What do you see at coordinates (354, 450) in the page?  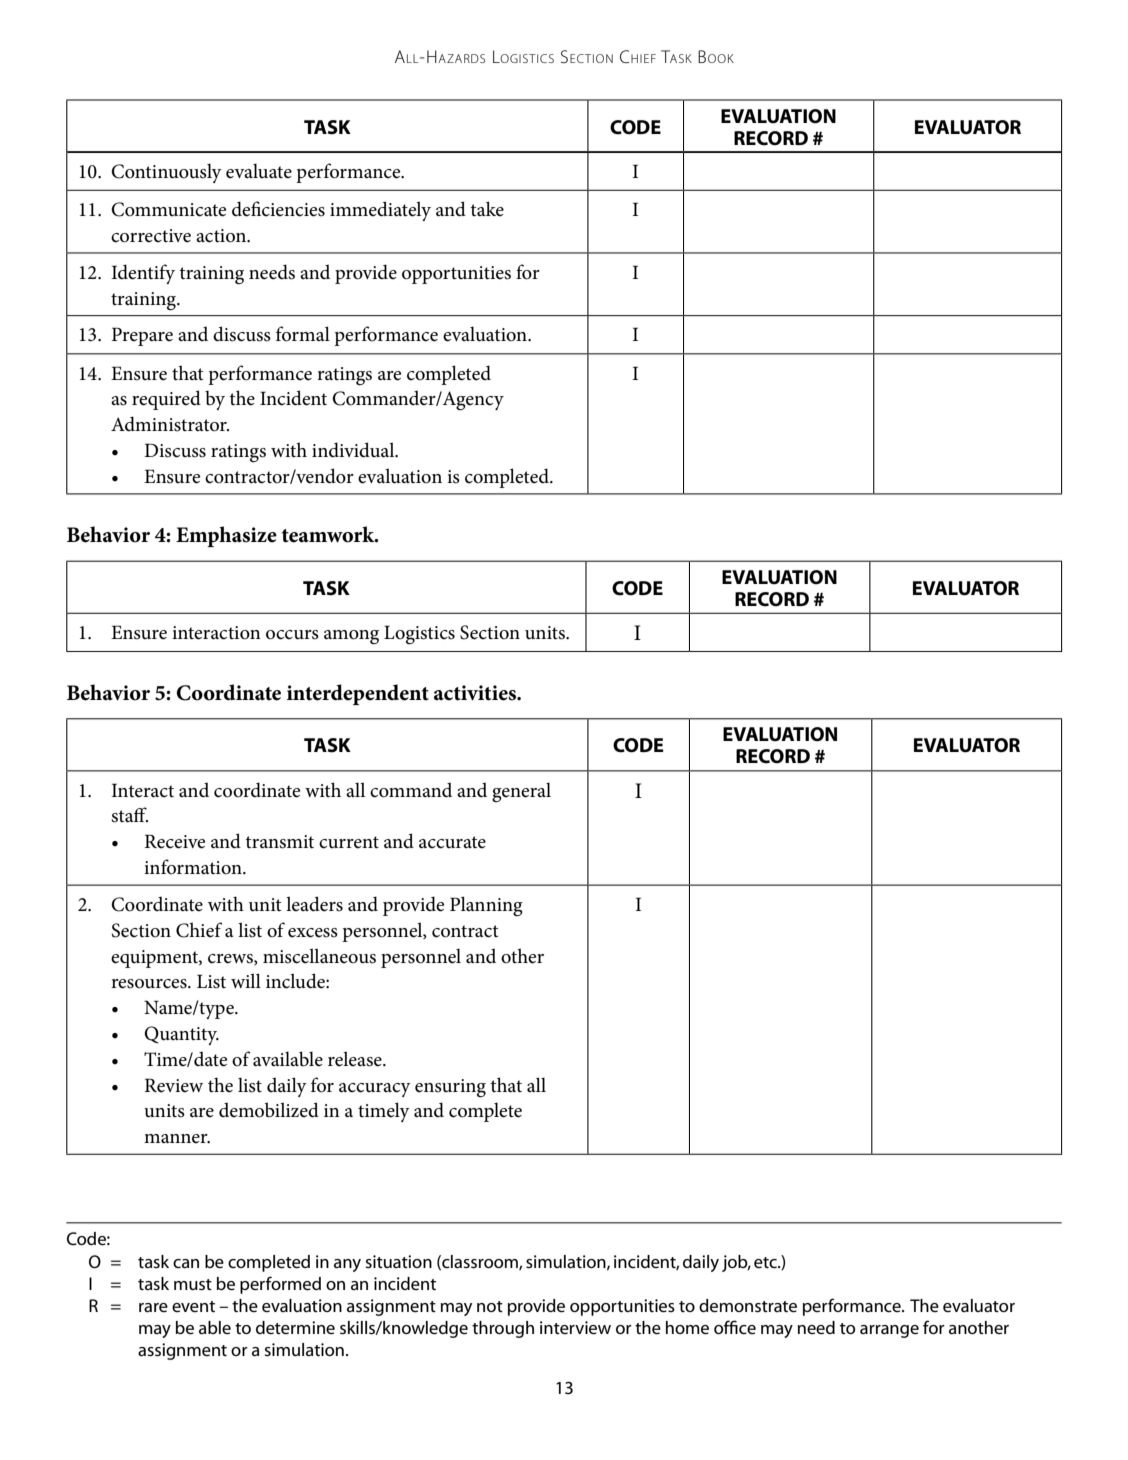 I see `individual` at bounding box center [354, 450].
